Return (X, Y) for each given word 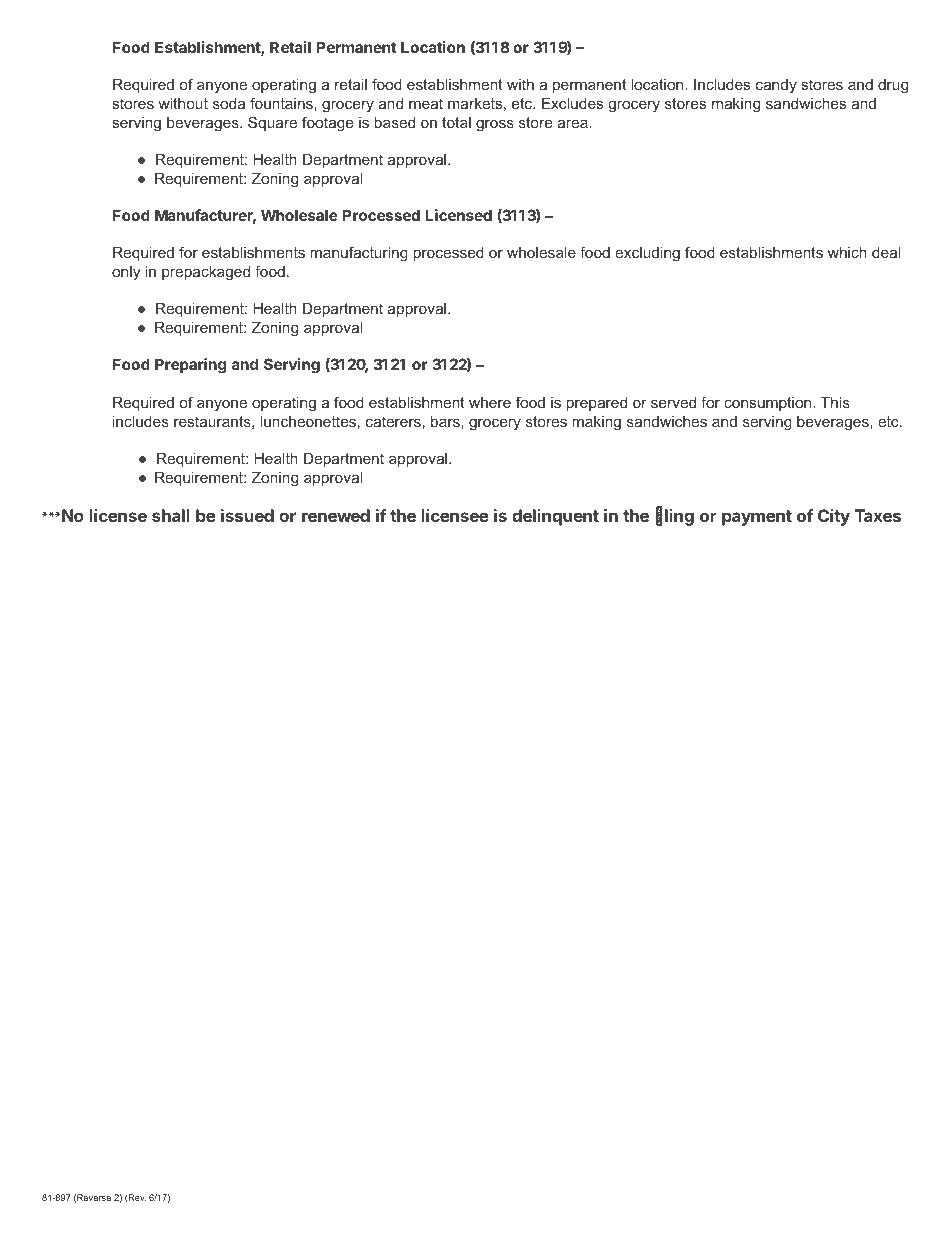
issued (247, 515)
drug (893, 86)
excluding (647, 254)
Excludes (572, 103)
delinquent (555, 517)
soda (229, 103)
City (834, 517)
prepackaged (206, 273)
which (847, 252)
